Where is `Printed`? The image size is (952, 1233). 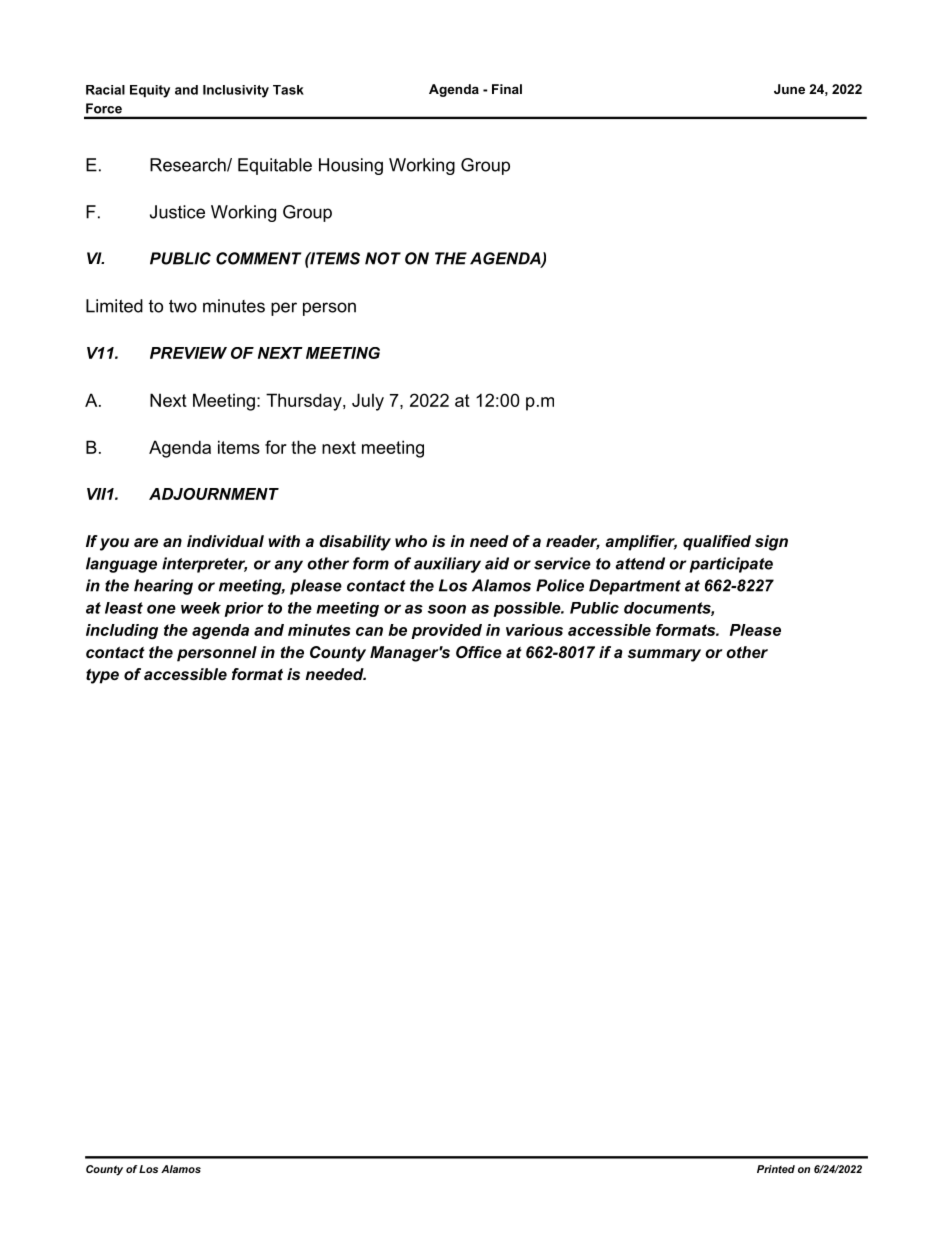 Printed is located at coordinates (776, 1169).
